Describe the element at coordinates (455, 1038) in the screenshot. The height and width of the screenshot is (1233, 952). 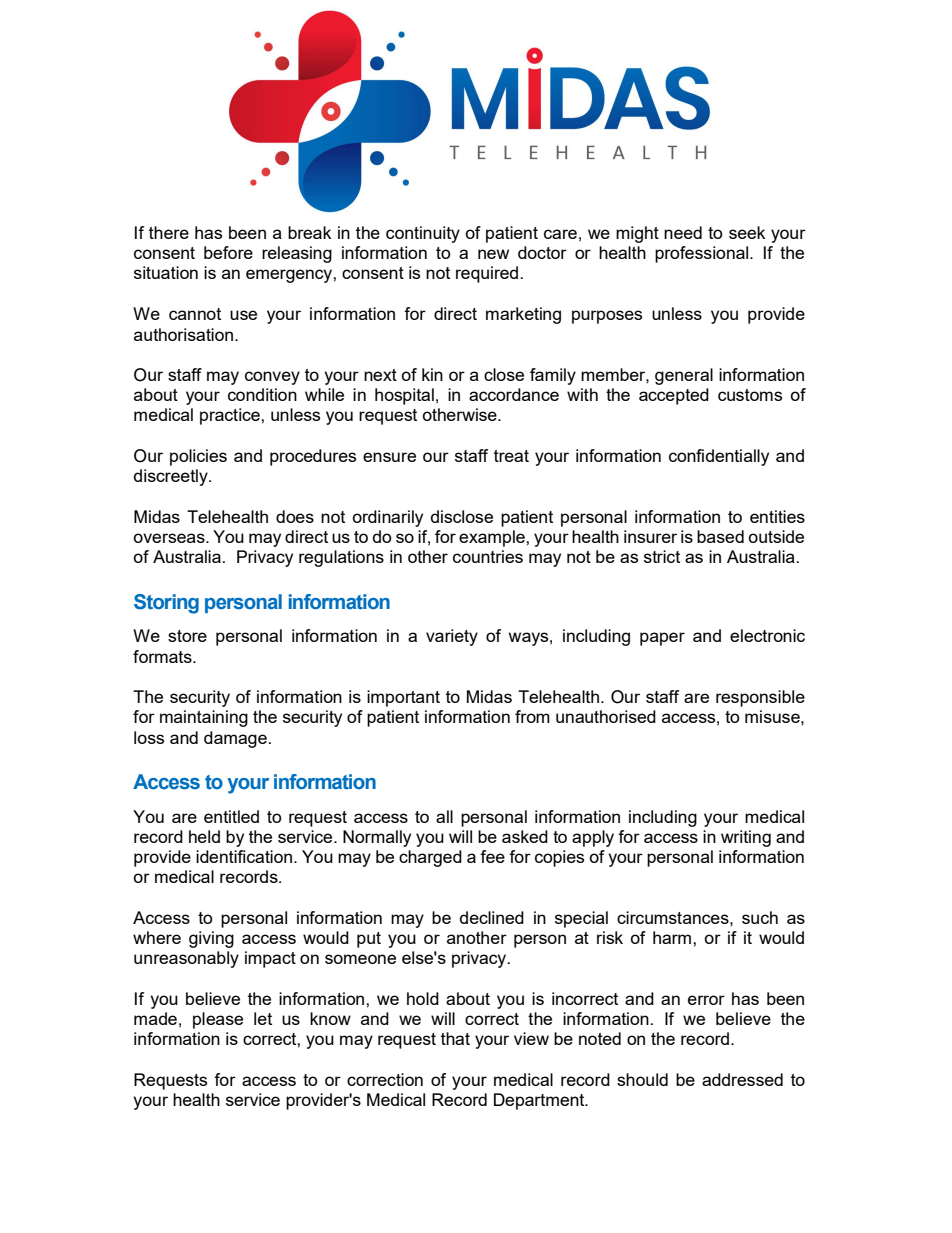
I see `that` at that location.
